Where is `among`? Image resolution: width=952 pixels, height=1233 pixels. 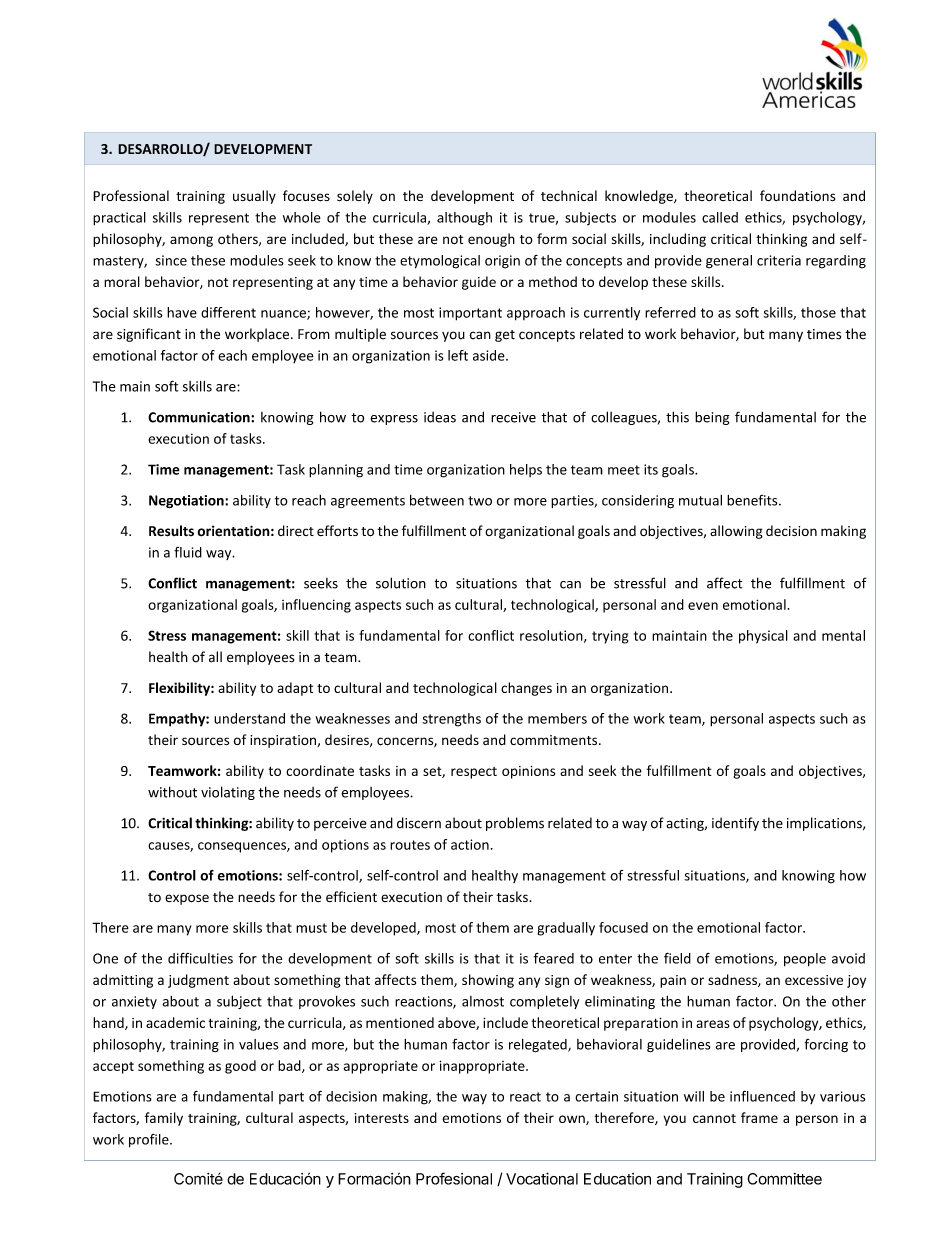 among is located at coordinates (191, 241).
